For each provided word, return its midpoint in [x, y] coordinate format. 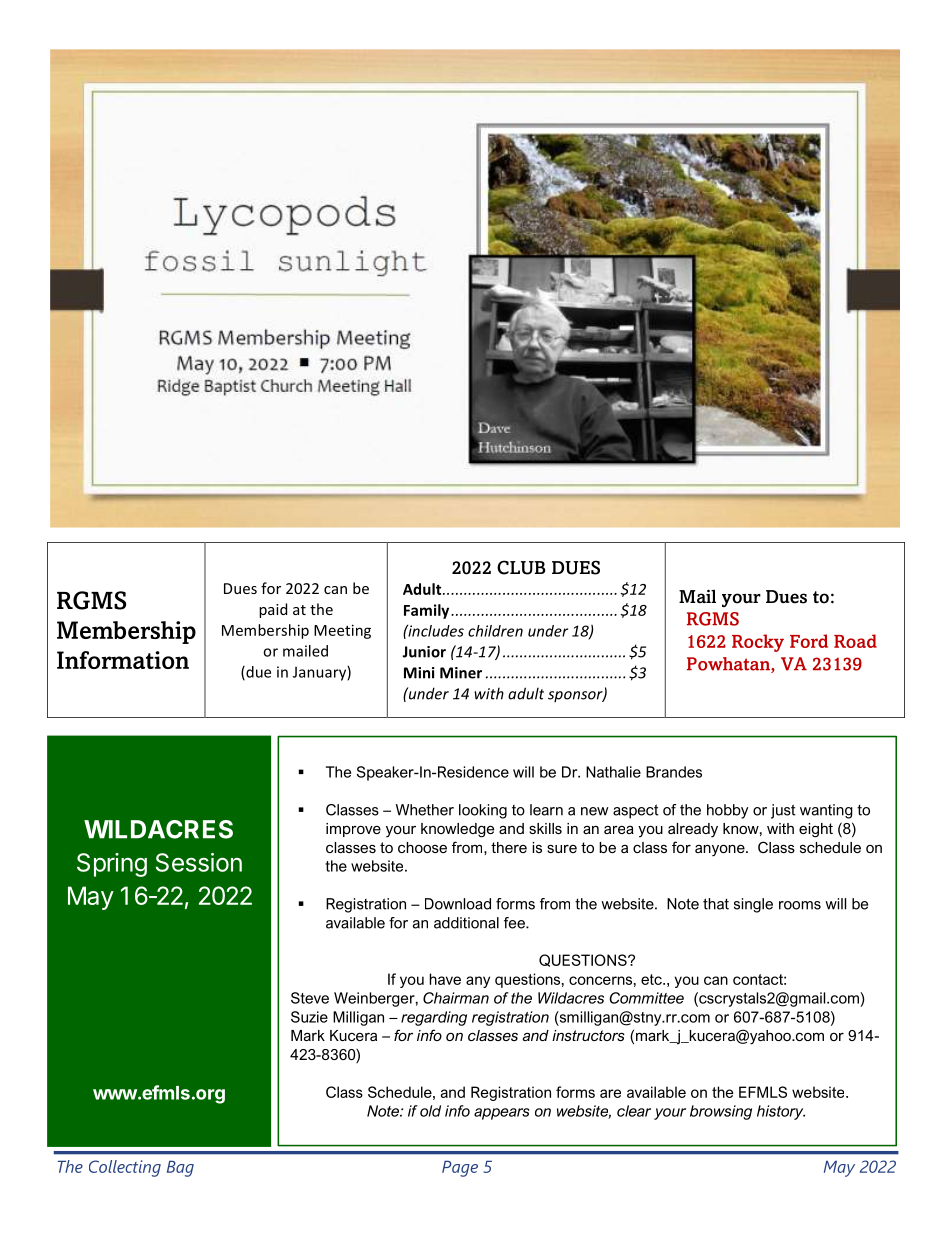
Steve [310, 998]
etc [652, 979]
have [445, 979]
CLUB [521, 567]
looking [483, 811]
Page [460, 1168]
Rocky [758, 643]
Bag [180, 1168]
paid [273, 610]
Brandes [674, 772]
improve [353, 830]
